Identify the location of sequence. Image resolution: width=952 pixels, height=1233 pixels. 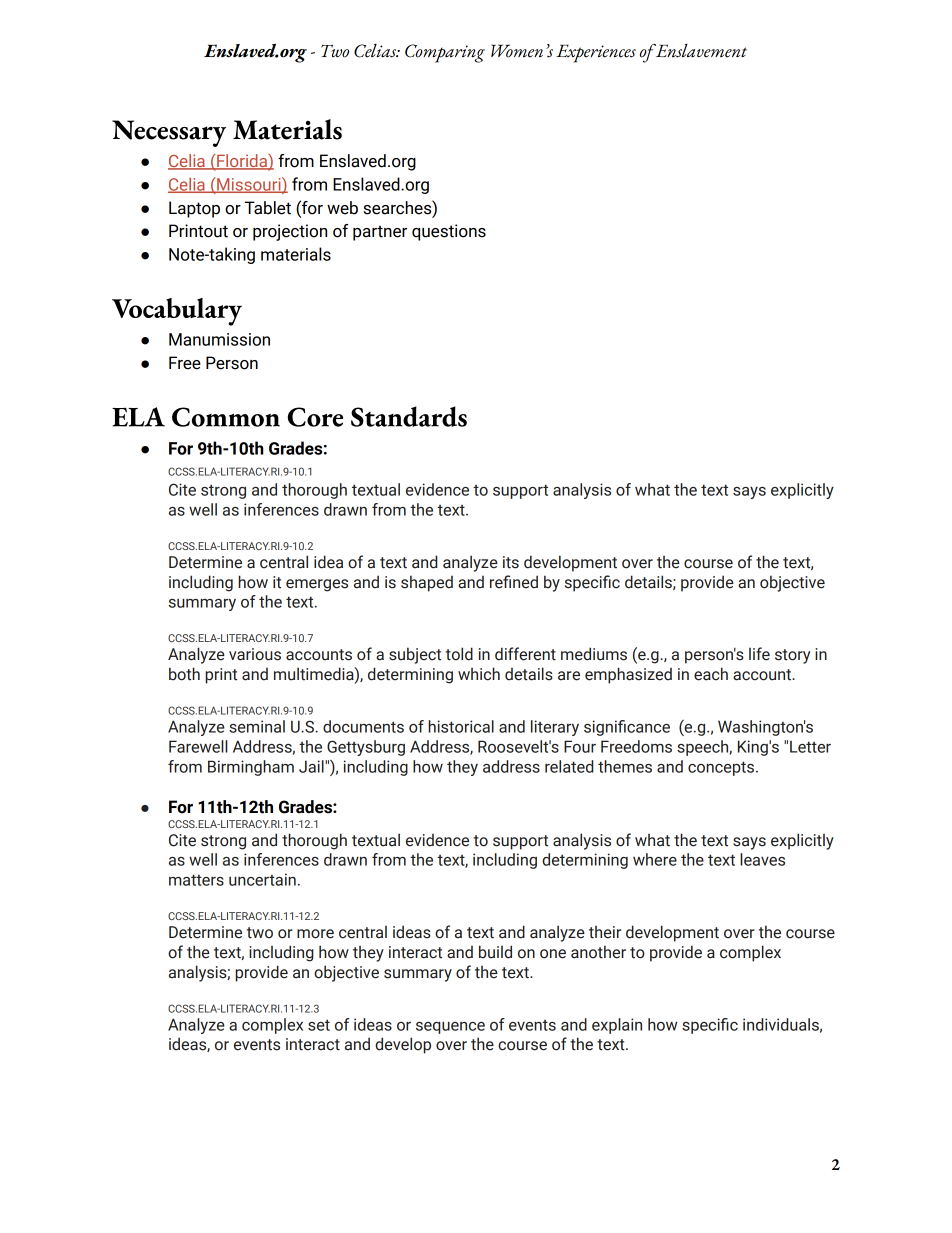
(450, 1028).
